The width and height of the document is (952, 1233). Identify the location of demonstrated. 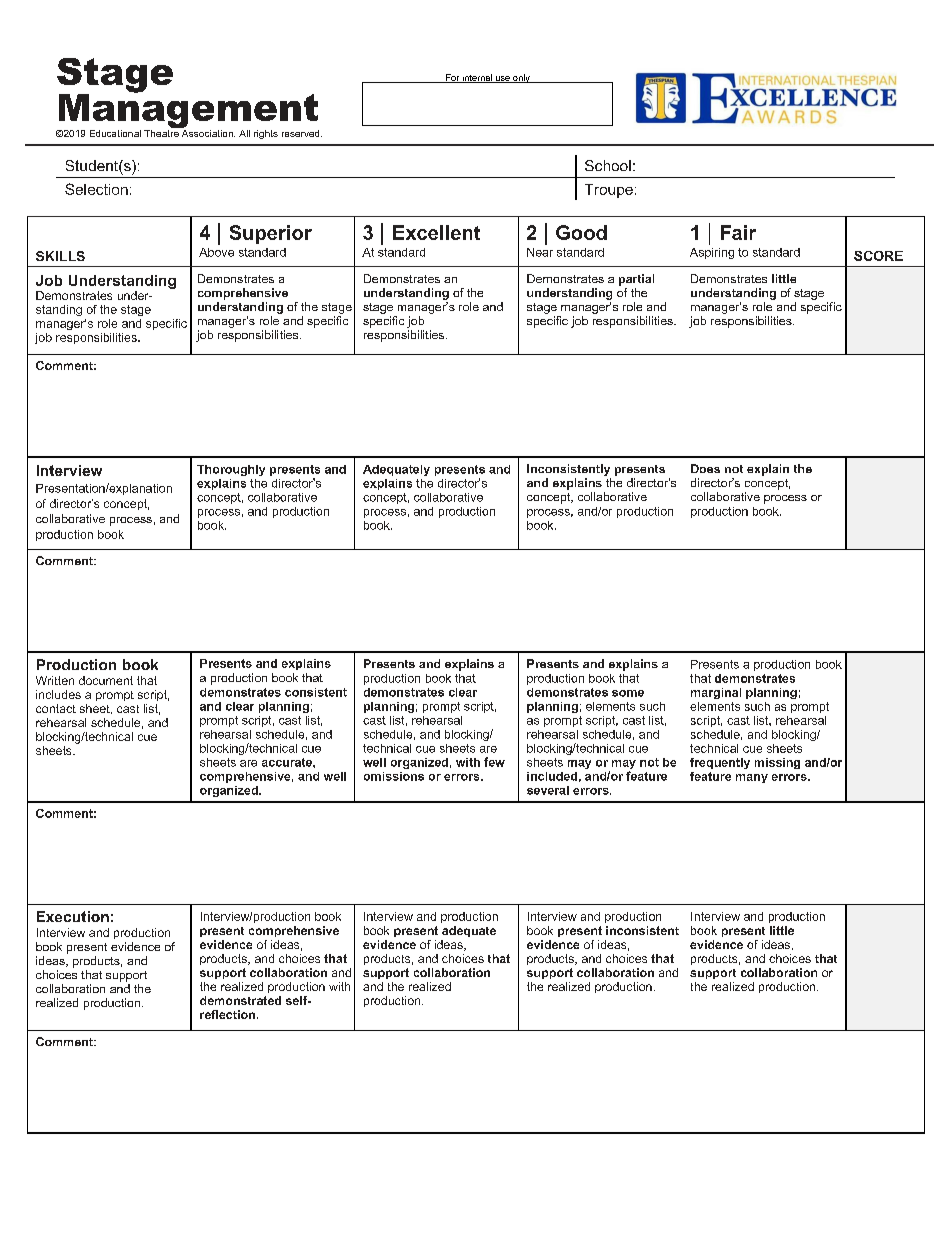
(240, 1000).
